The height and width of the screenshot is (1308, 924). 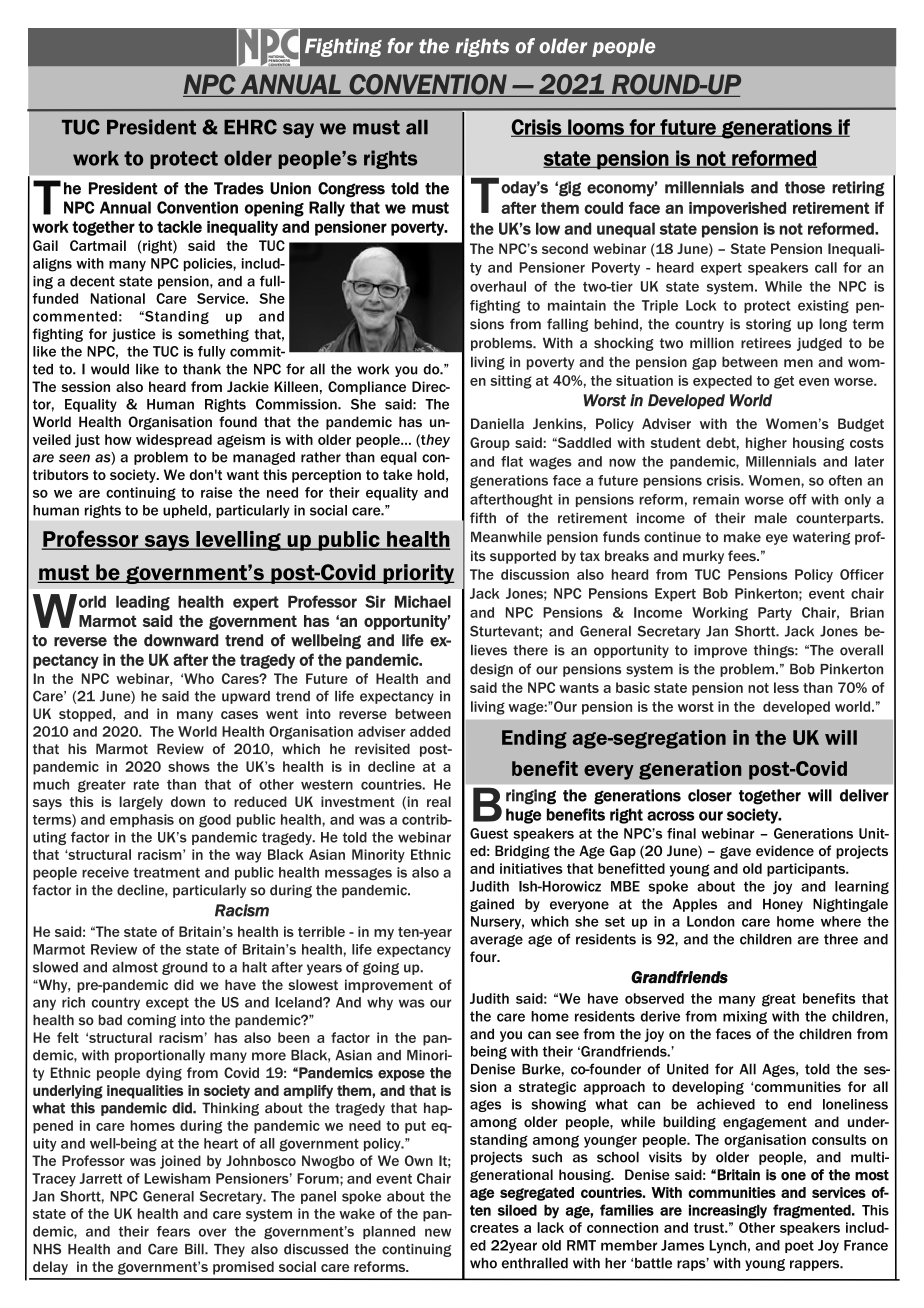 What do you see at coordinates (491, 670) in the screenshot?
I see `design` at bounding box center [491, 670].
